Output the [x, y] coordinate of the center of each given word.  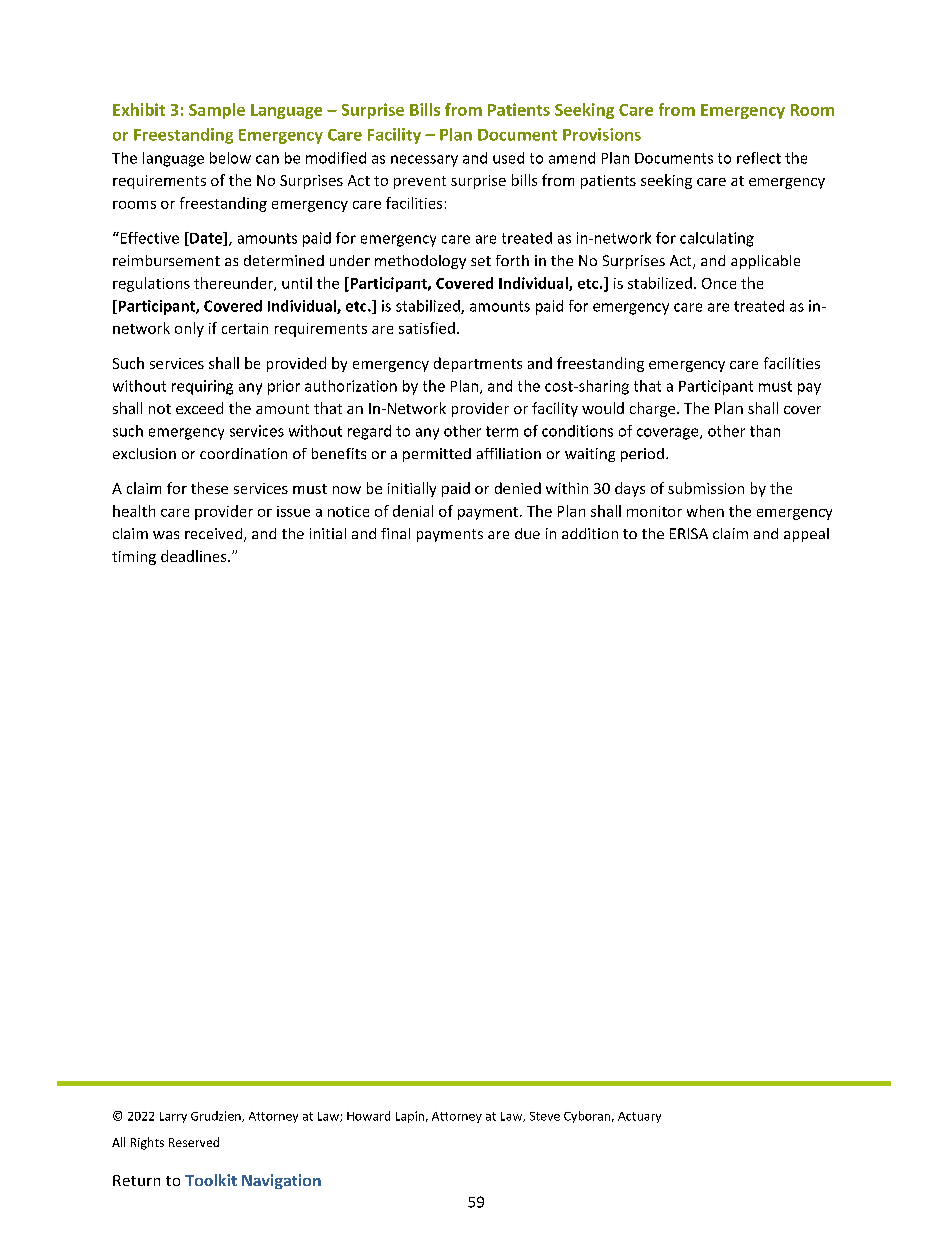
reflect [759, 158]
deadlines [195, 556]
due [527, 533]
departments [478, 364]
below [230, 158]
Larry [173, 1117]
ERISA [689, 533]
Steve [545, 1116]
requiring [202, 387]
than [765, 431]
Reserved [194, 1142]
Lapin [410, 1117]
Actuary [639, 1117]
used [508, 158]
